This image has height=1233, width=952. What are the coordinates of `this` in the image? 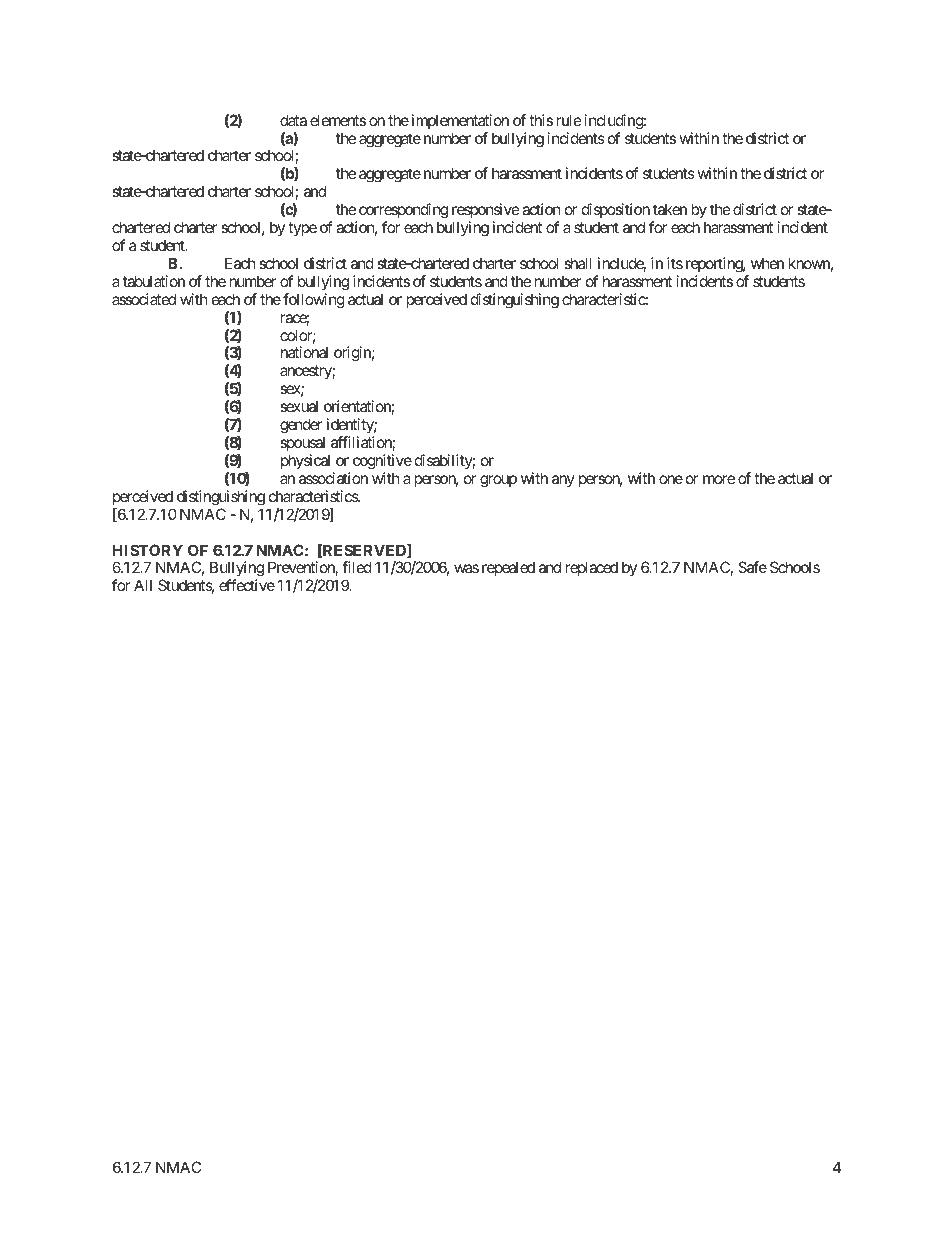 It's located at (541, 120).
